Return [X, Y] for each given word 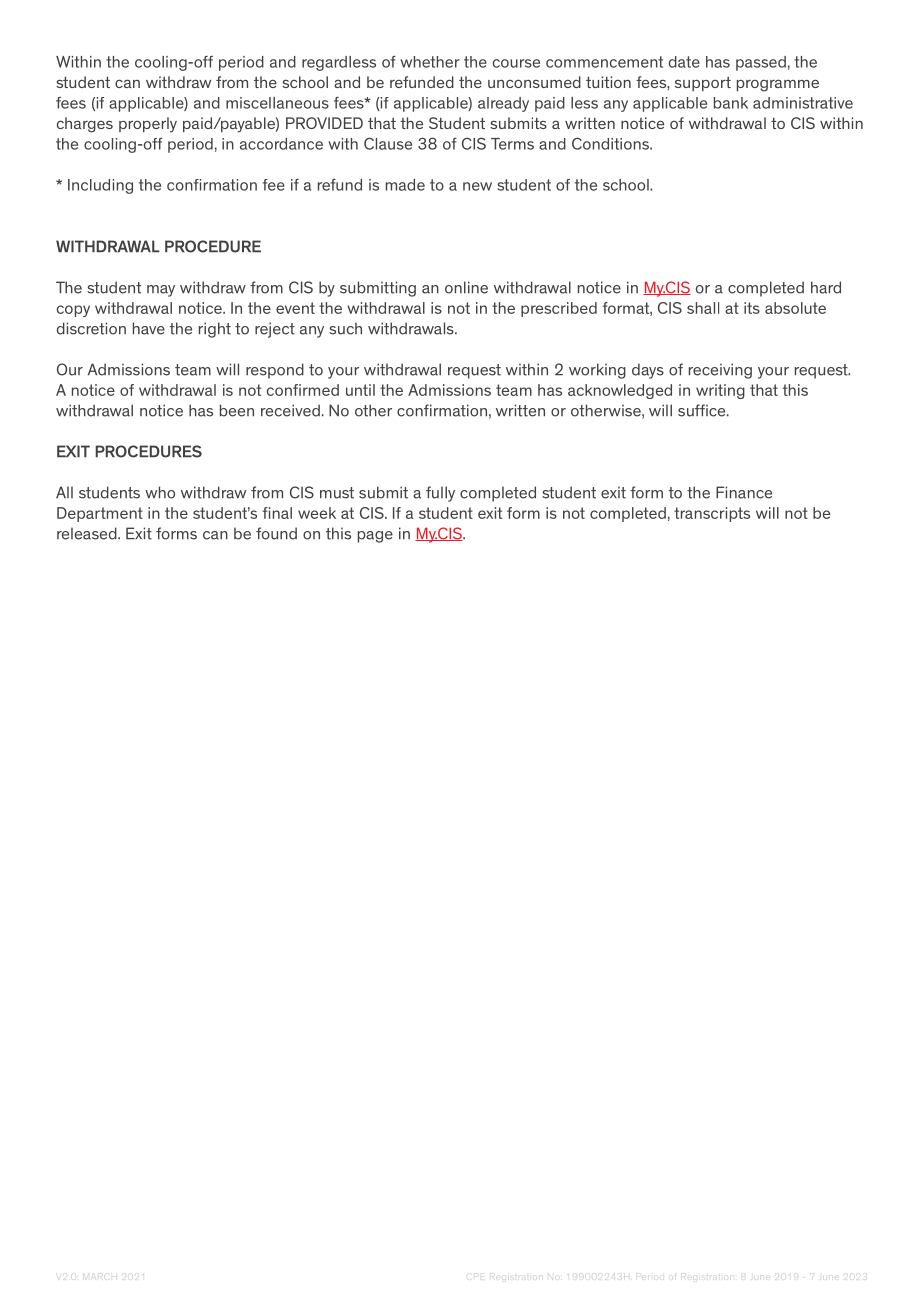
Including [100, 186]
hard [826, 287]
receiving [720, 371]
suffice [703, 410]
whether [430, 62]
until [360, 390]
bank [731, 103]
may [161, 291]
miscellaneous [277, 103]
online [466, 287]
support [703, 83]
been [237, 410]
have [149, 328]
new [477, 186]
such [345, 328]
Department [100, 514]
